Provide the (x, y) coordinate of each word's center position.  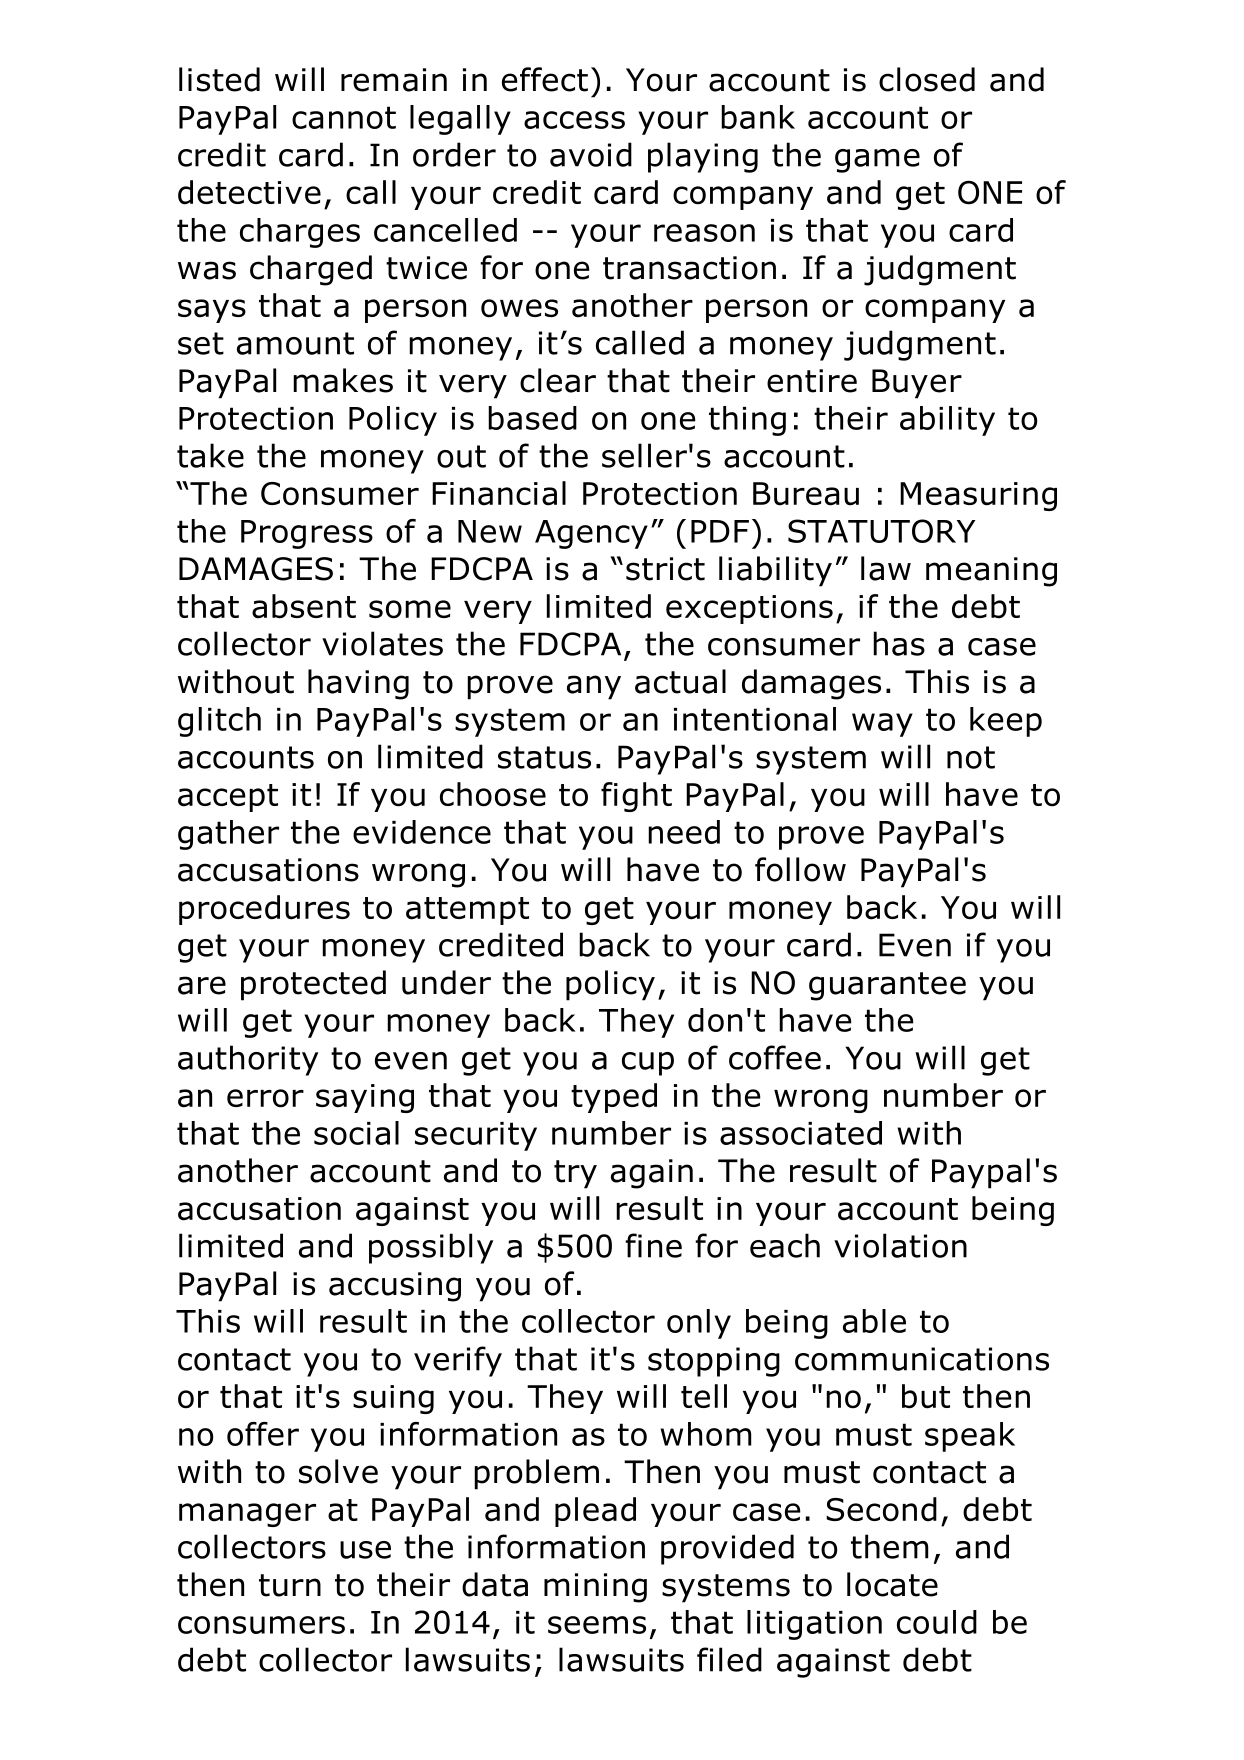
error (265, 1098)
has (899, 643)
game (877, 161)
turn (290, 1585)
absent (304, 606)
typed (614, 1098)
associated (801, 1133)
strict (665, 569)
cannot (344, 117)
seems (597, 1625)
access (574, 120)
